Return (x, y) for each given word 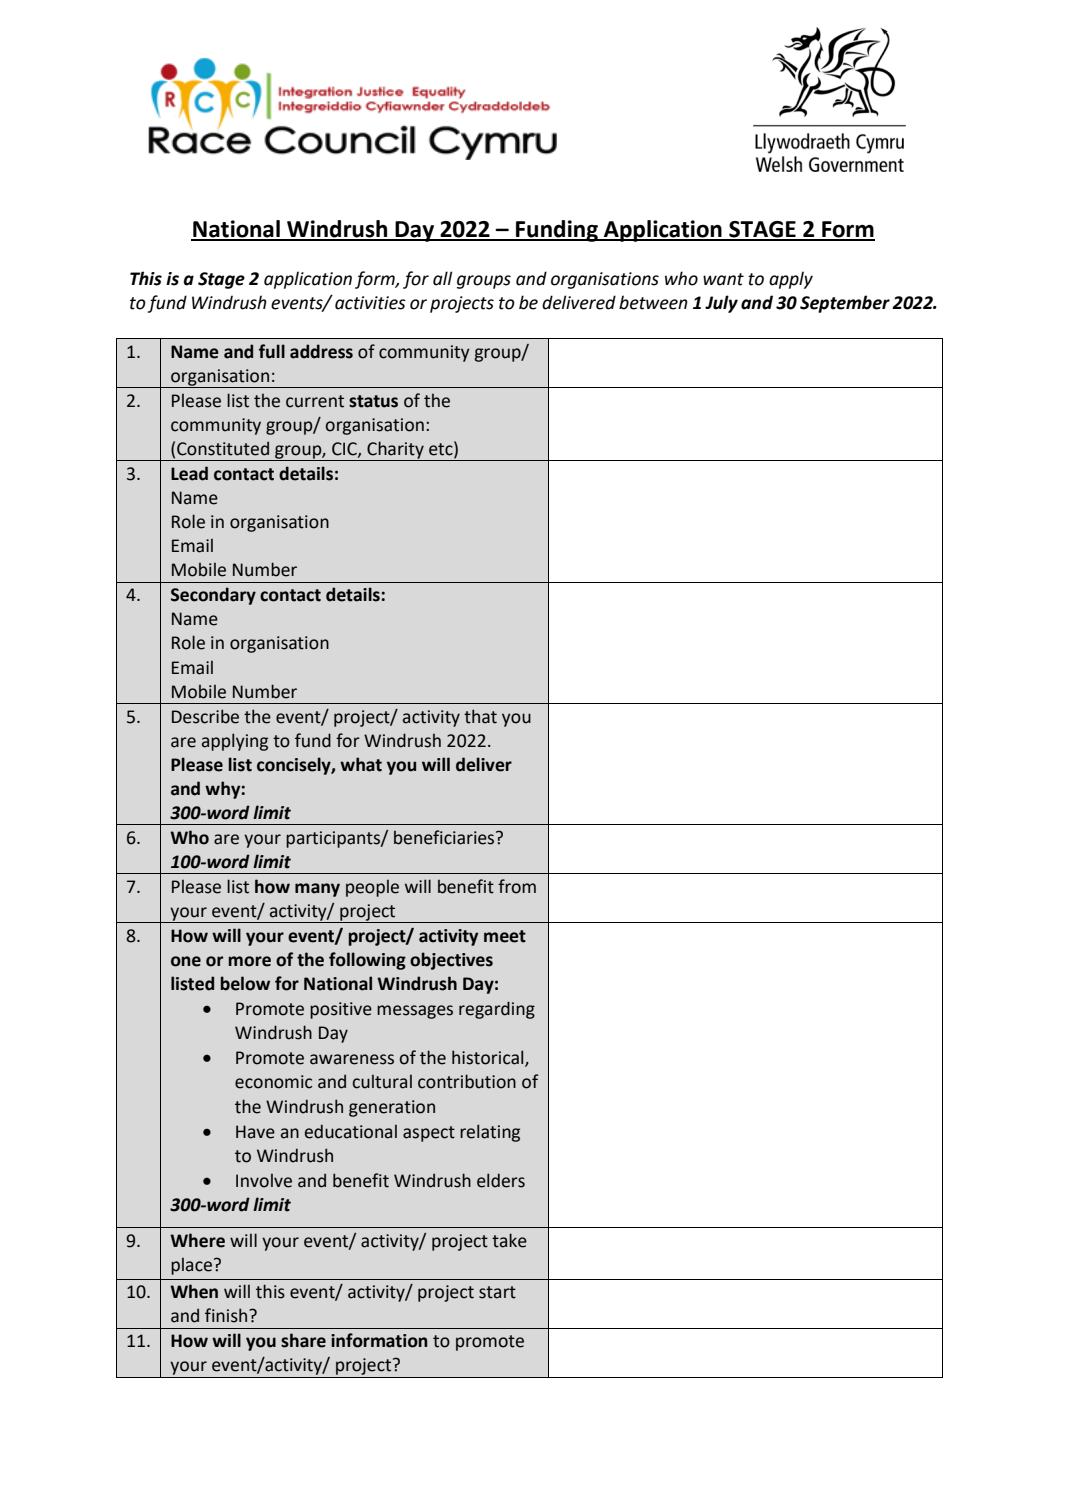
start (497, 1292)
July (721, 304)
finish (227, 1315)
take (509, 1240)
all (442, 278)
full (272, 351)
